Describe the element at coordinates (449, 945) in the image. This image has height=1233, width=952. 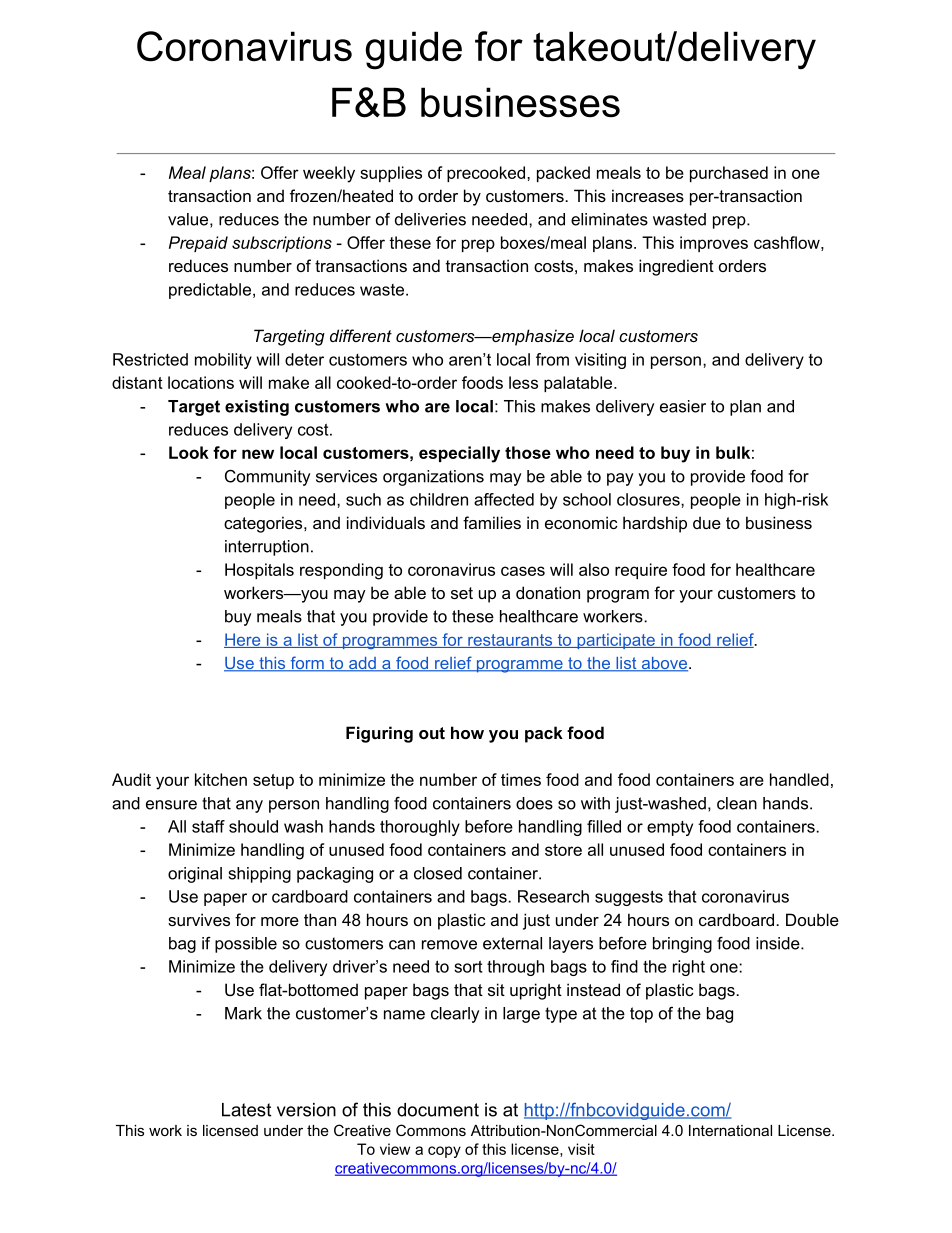
I see `remove` at that location.
